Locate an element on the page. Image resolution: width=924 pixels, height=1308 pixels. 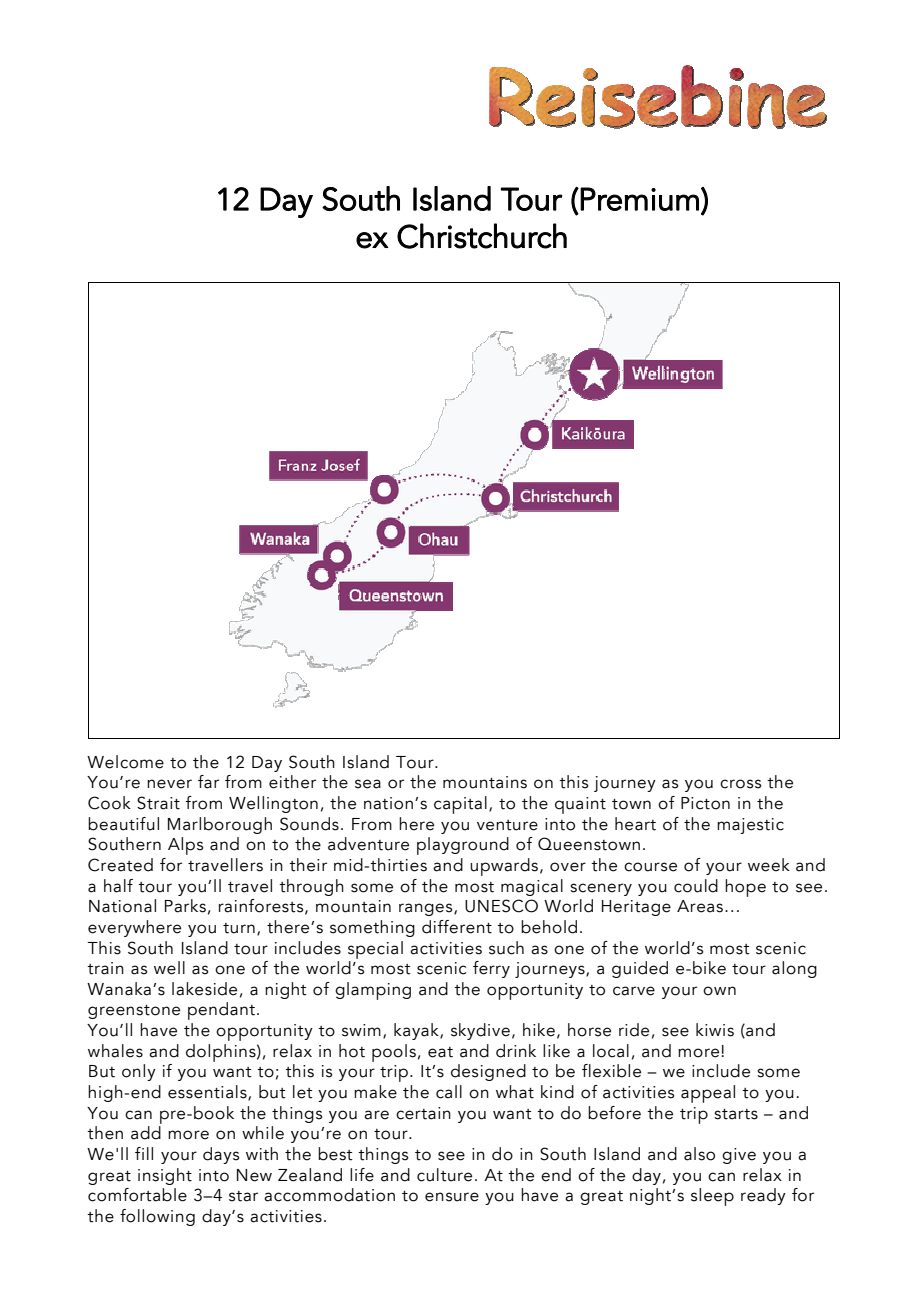
sleep is located at coordinates (712, 1197).
